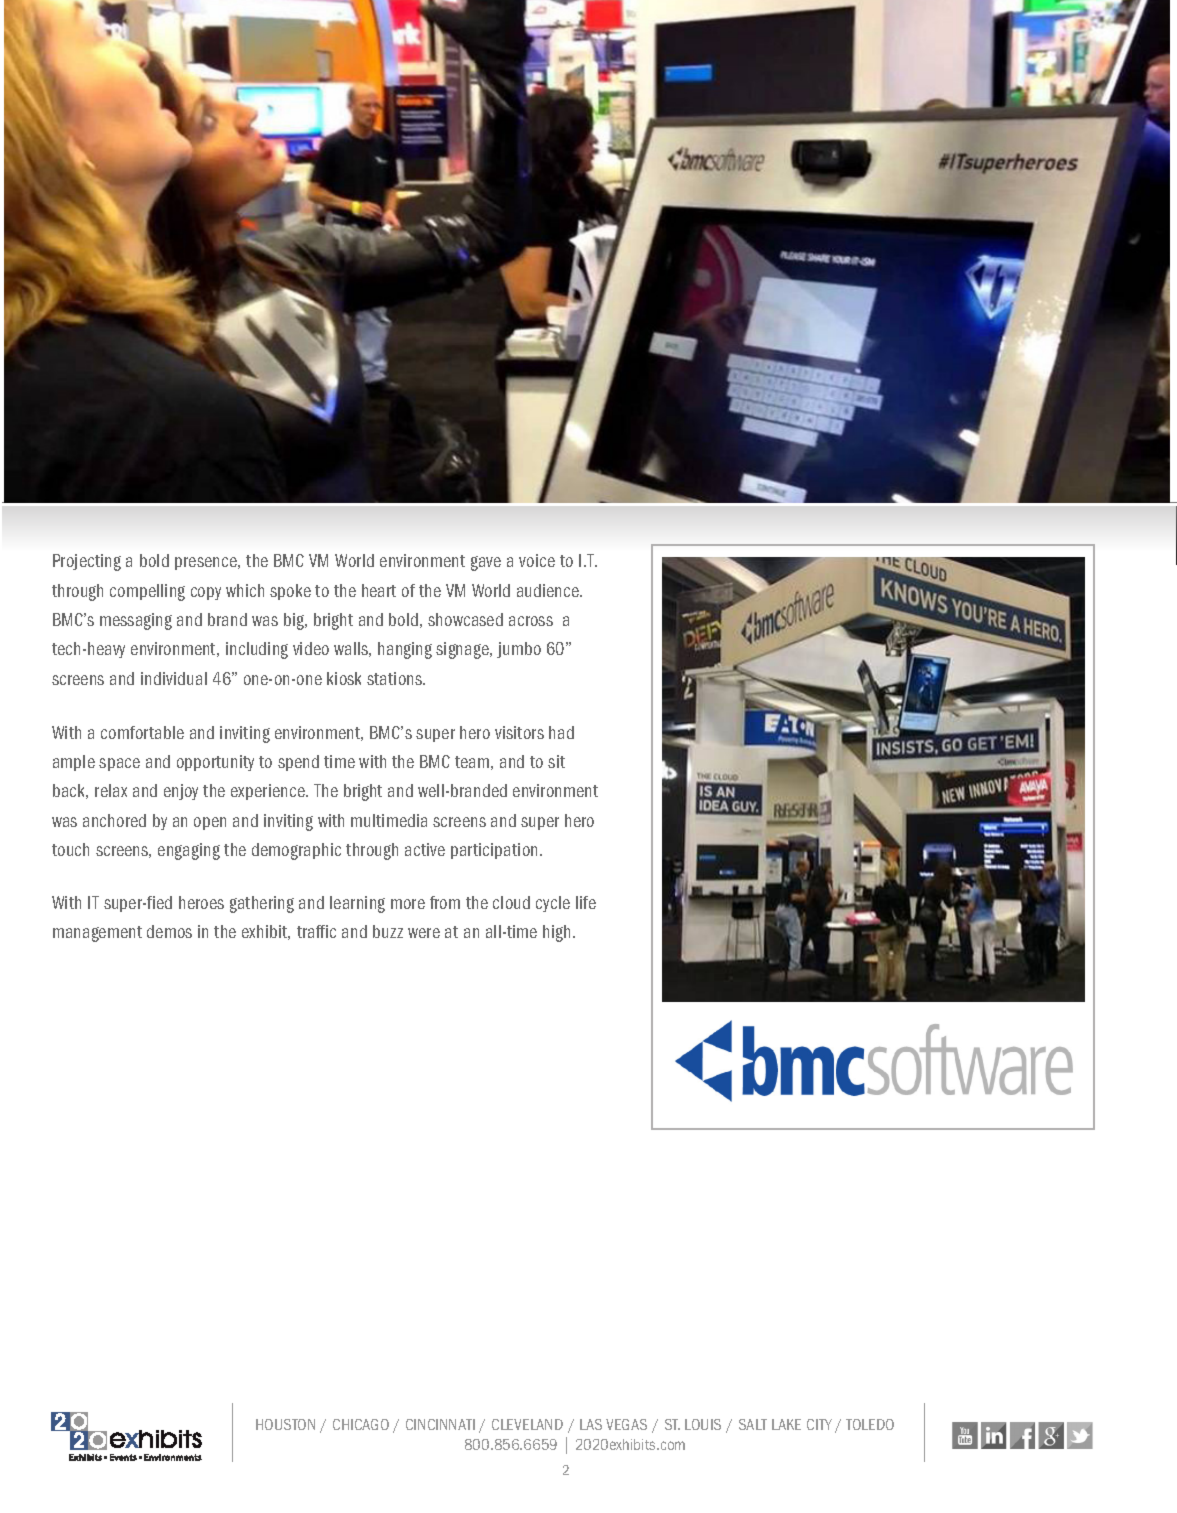 The image size is (1177, 1513). I want to click on demos, so click(169, 931).
